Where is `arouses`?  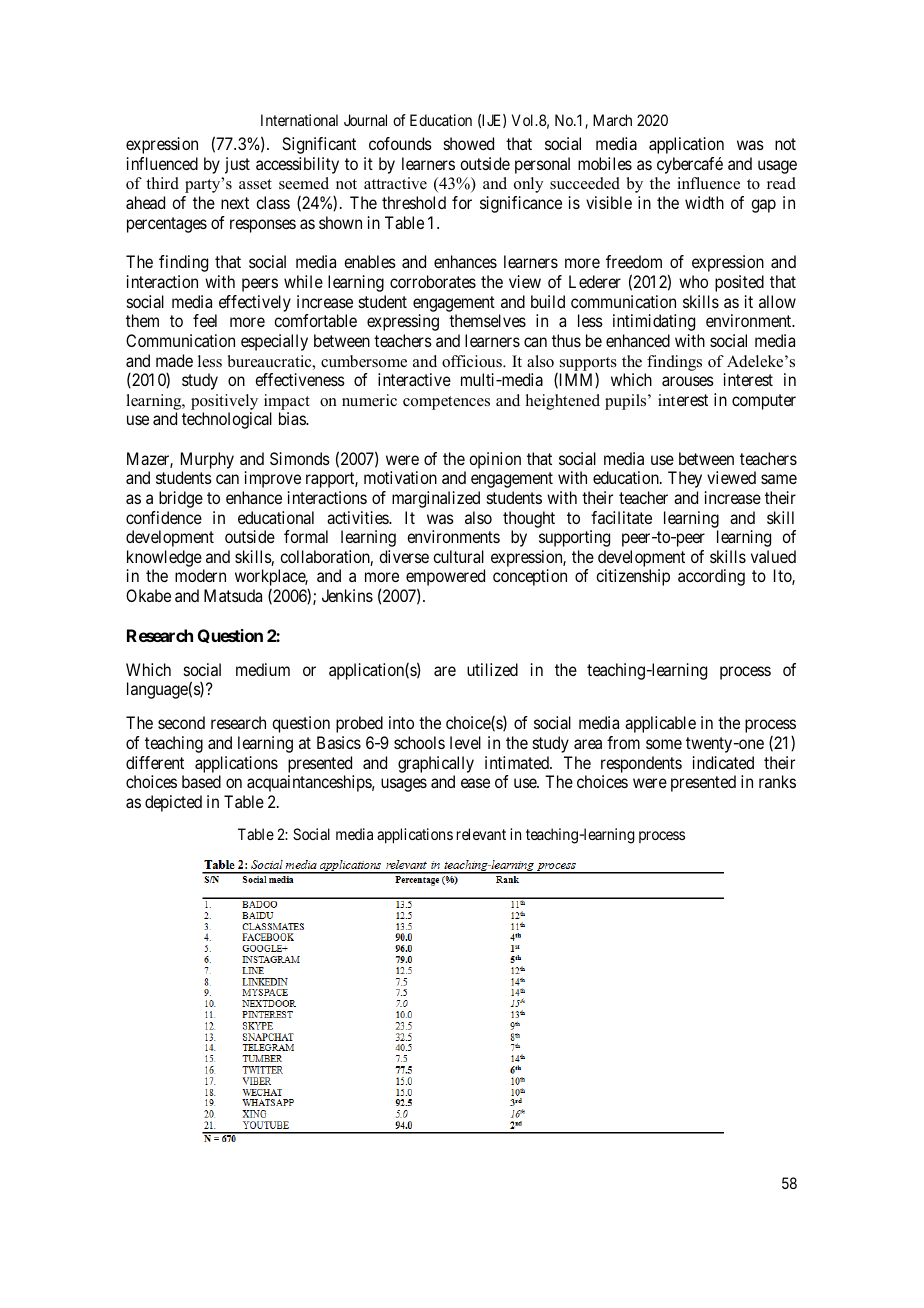
arouses is located at coordinates (688, 381).
